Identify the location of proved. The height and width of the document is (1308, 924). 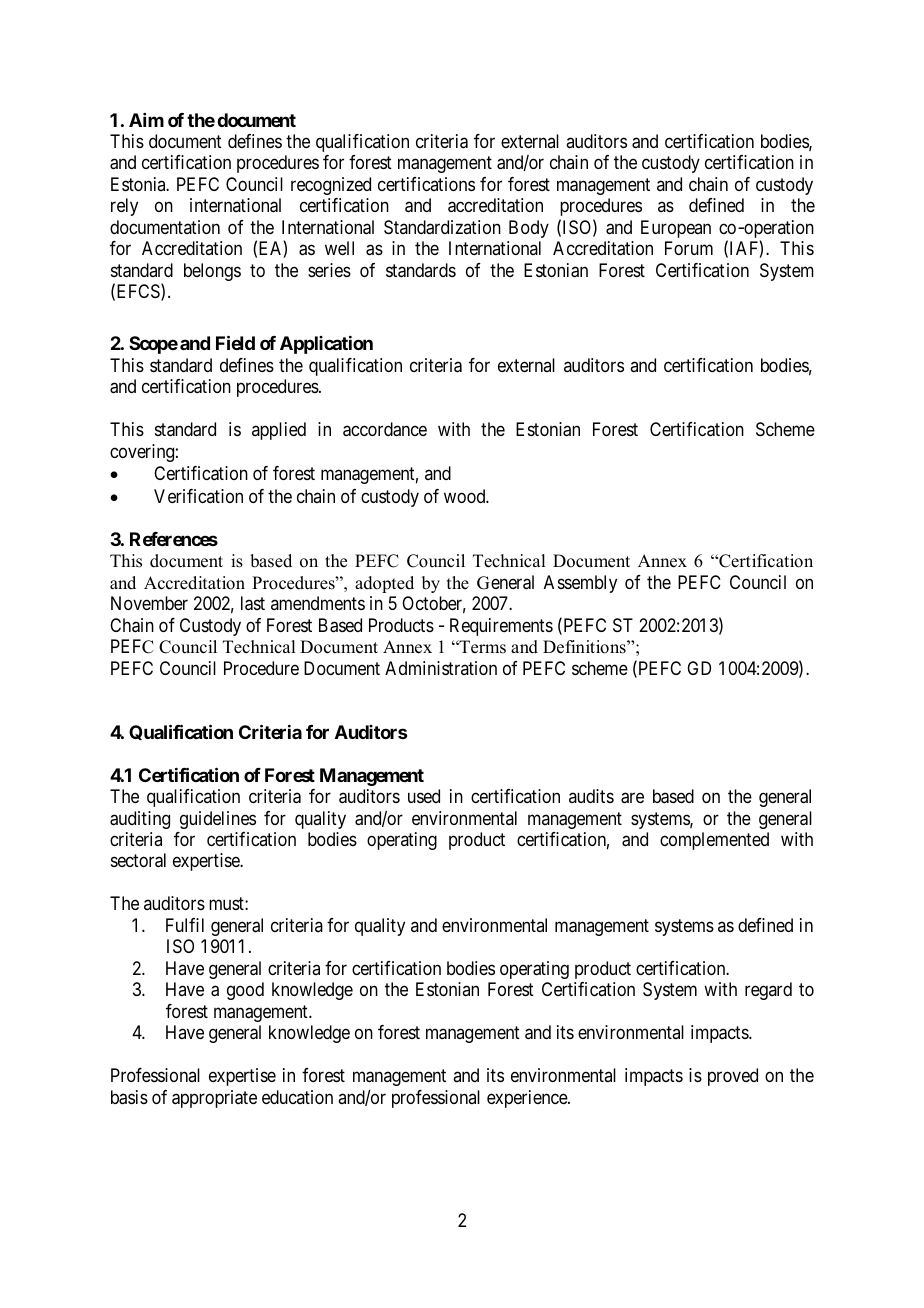
(733, 1077).
